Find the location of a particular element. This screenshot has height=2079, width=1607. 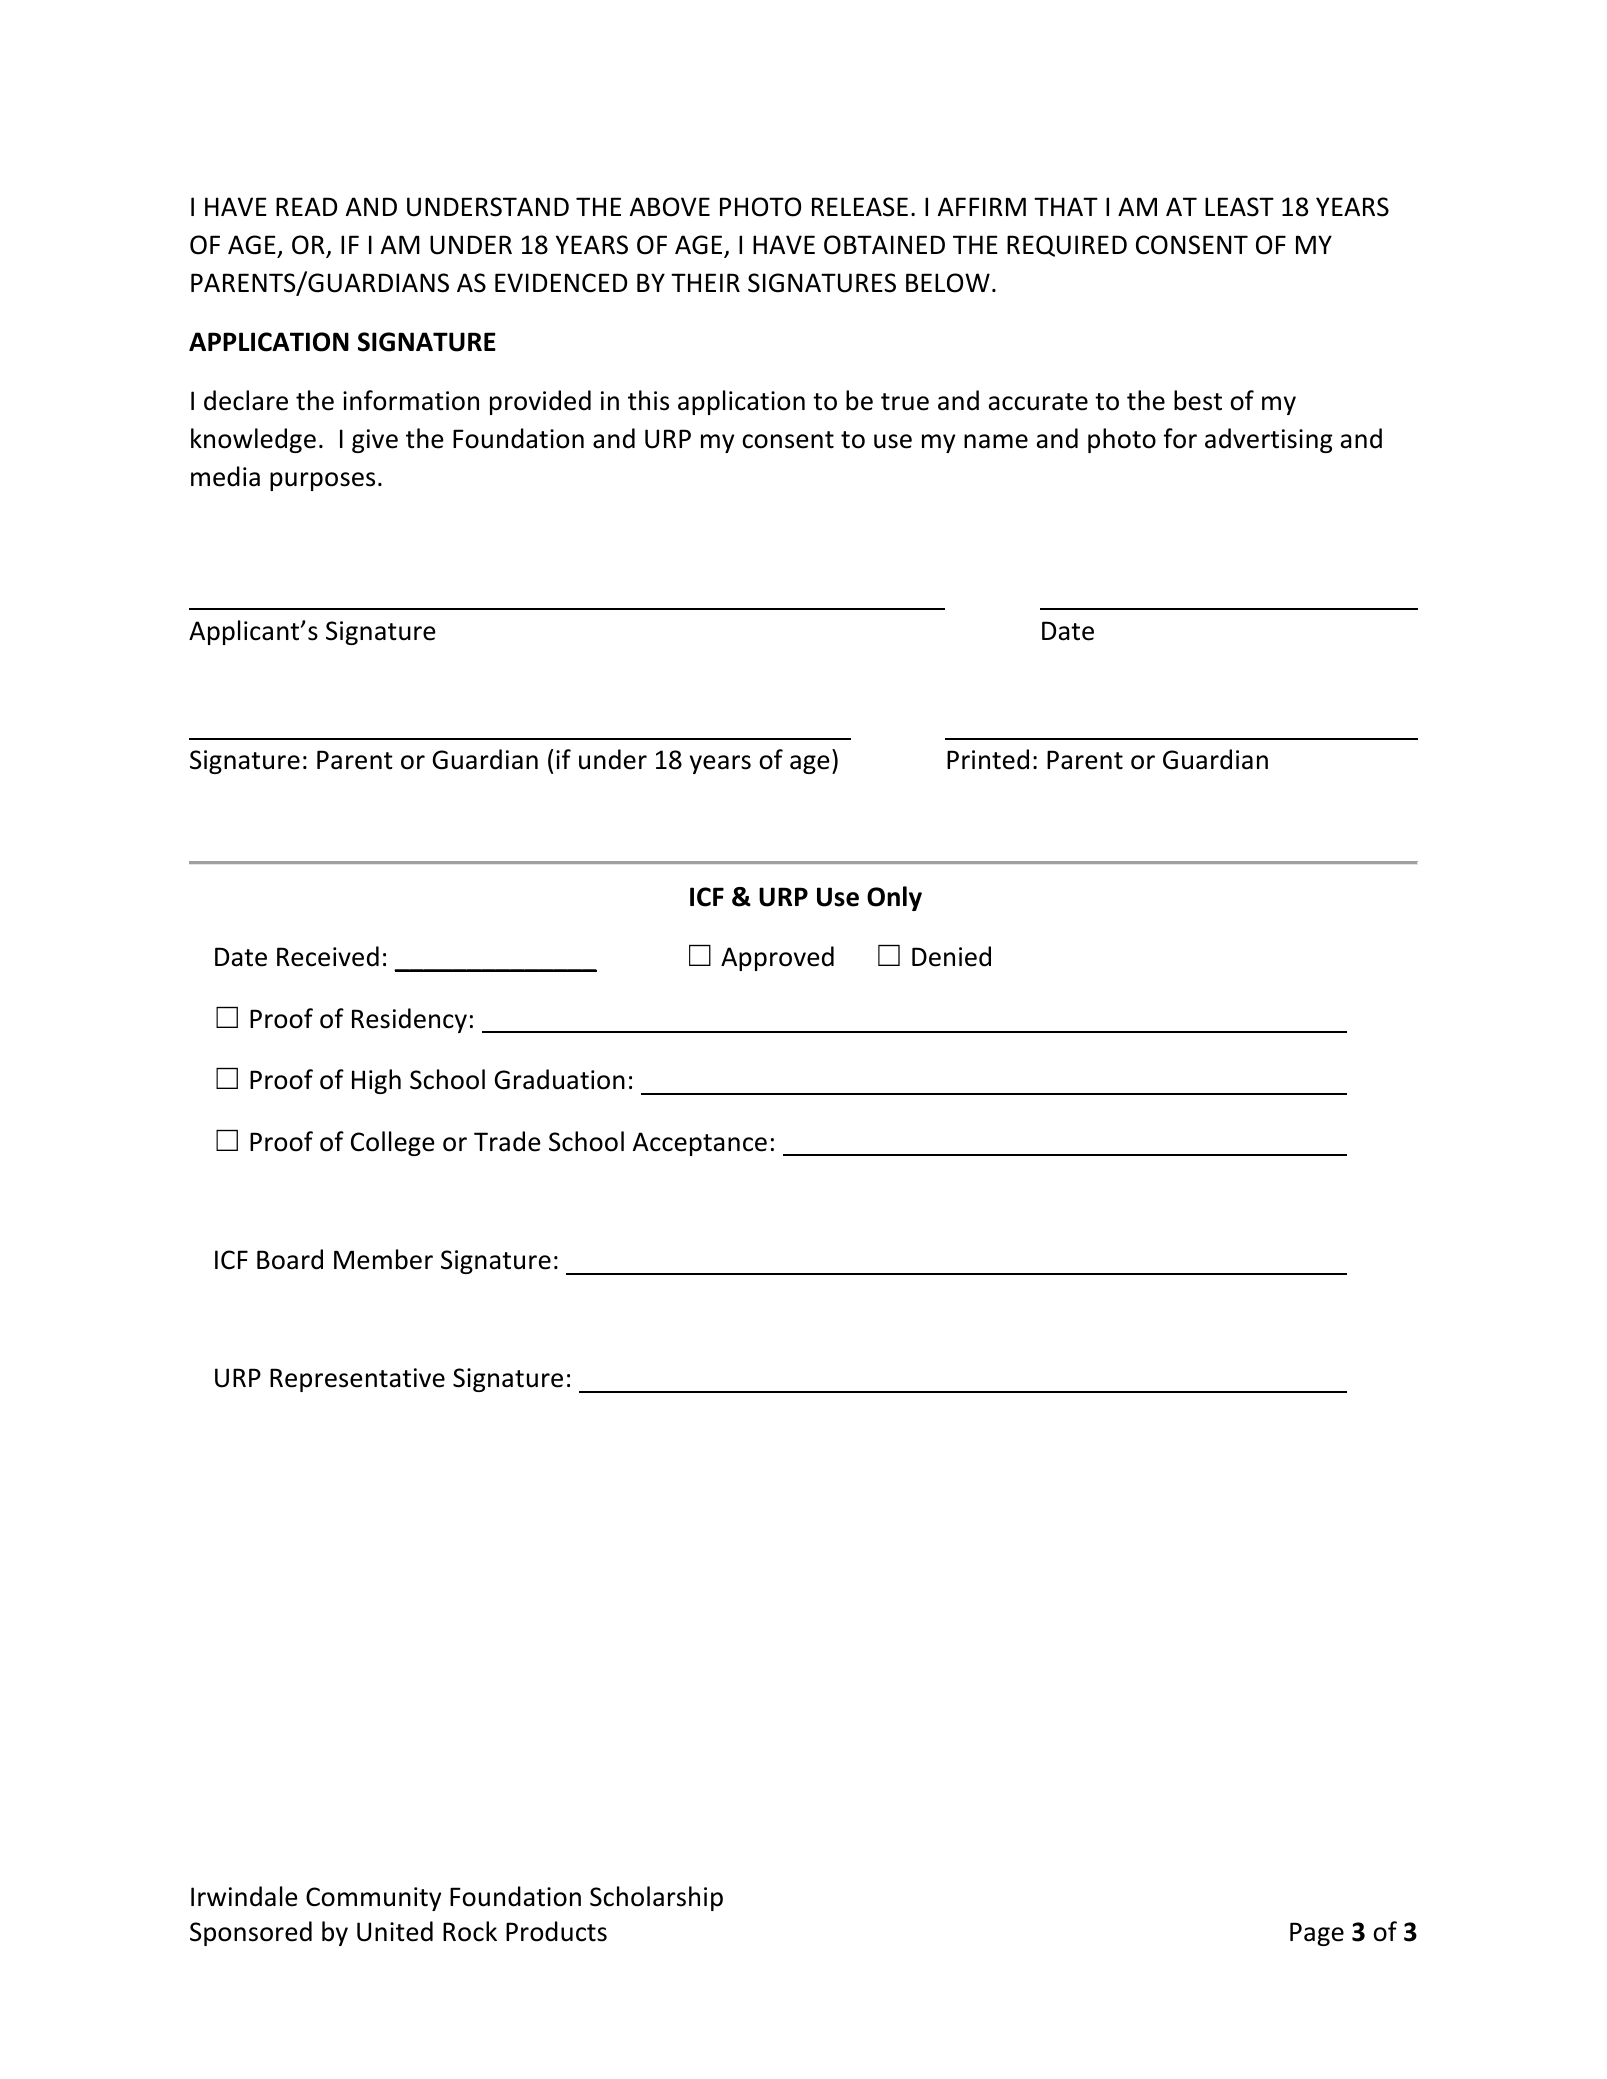

Only is located at coordinates (894, 898).
